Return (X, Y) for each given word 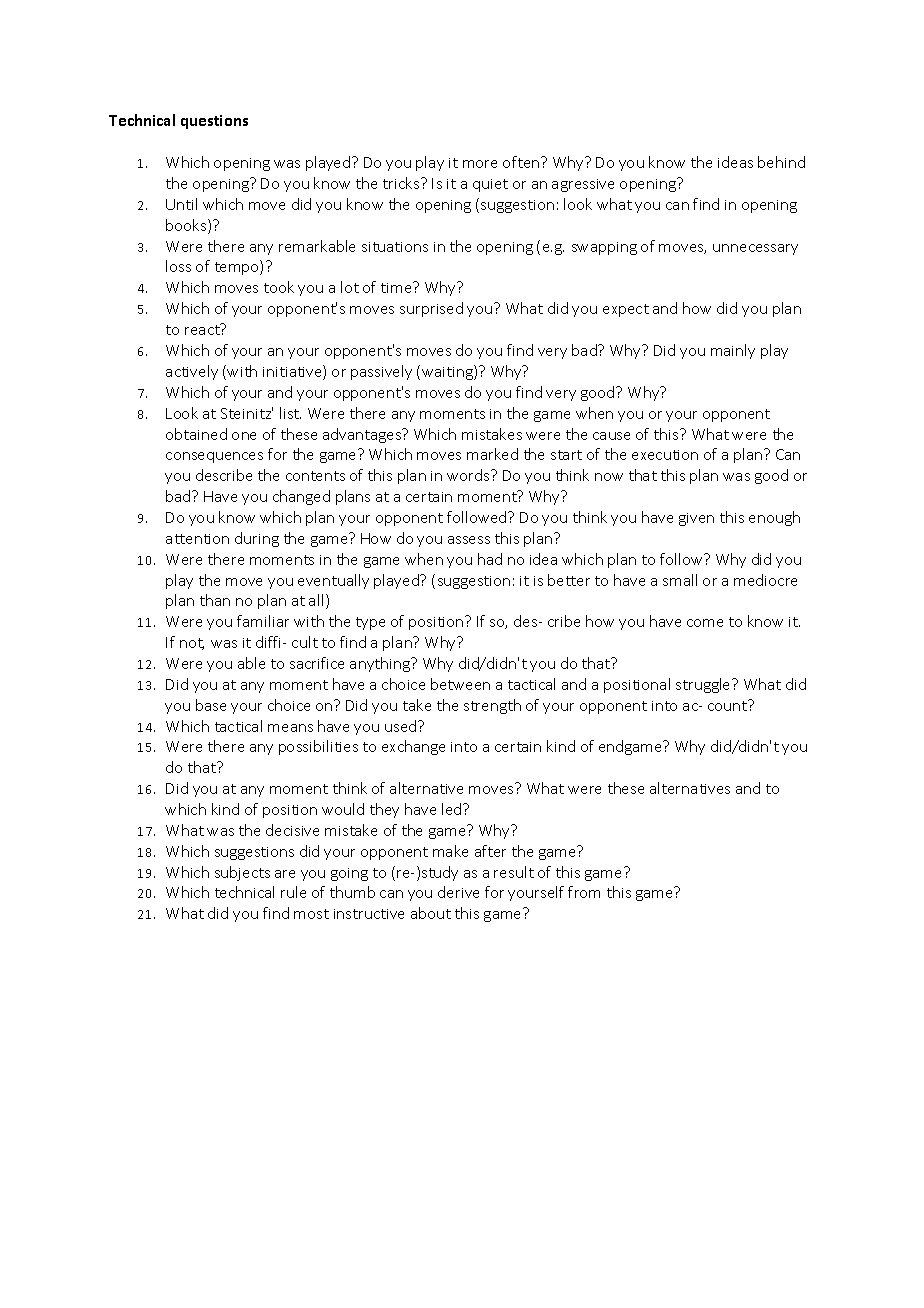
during (257, 539)
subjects (242, 873)
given (696, 519)
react (203, 329)
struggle (704, 685)
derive (458, 892)
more (480, 164)
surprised (431, 309)
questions (214, 122)
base (211, 705)
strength (492, 706)
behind (781, 162)
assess (469, 540)
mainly (733, 351)
